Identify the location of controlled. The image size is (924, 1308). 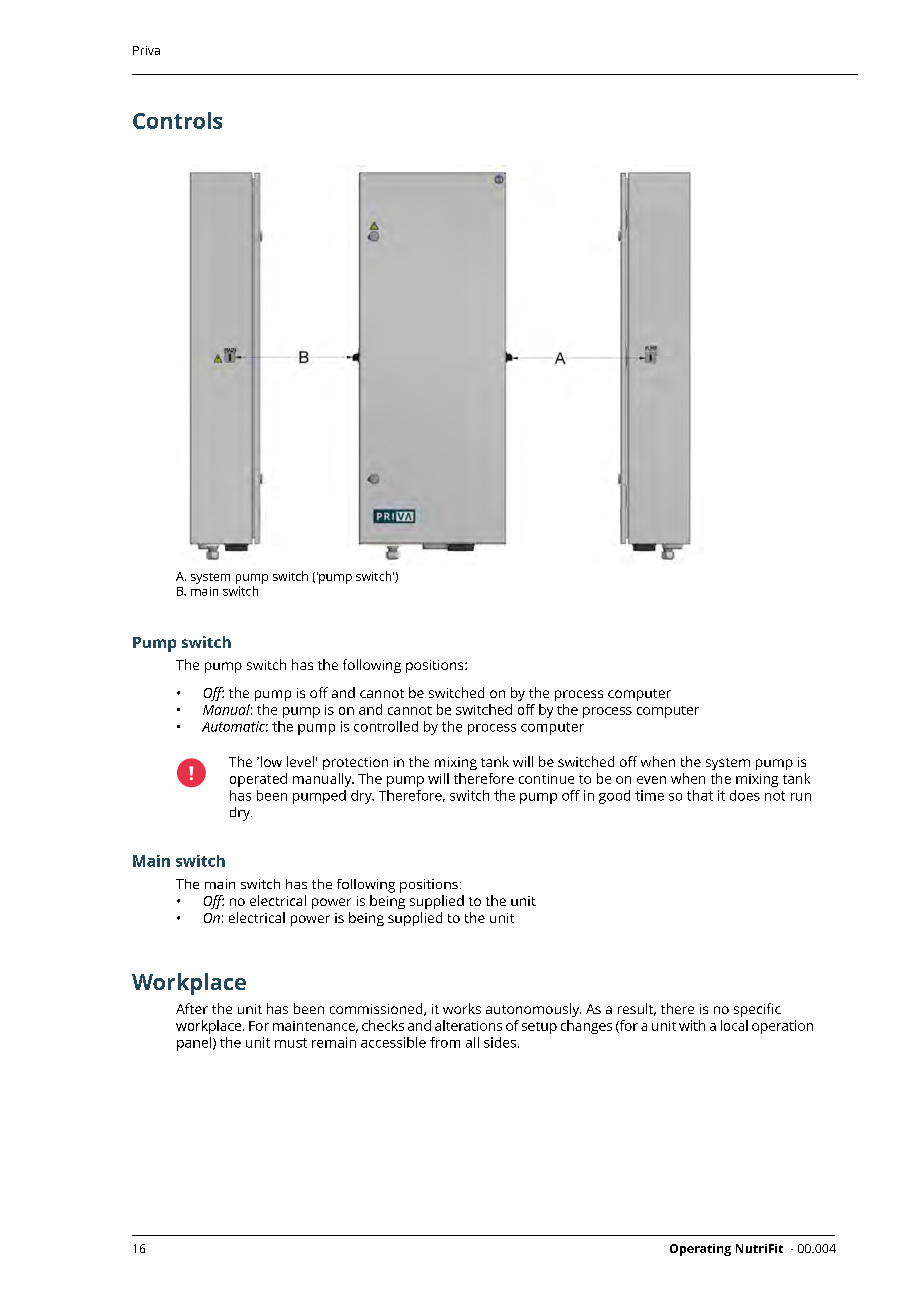
(386, 726).
